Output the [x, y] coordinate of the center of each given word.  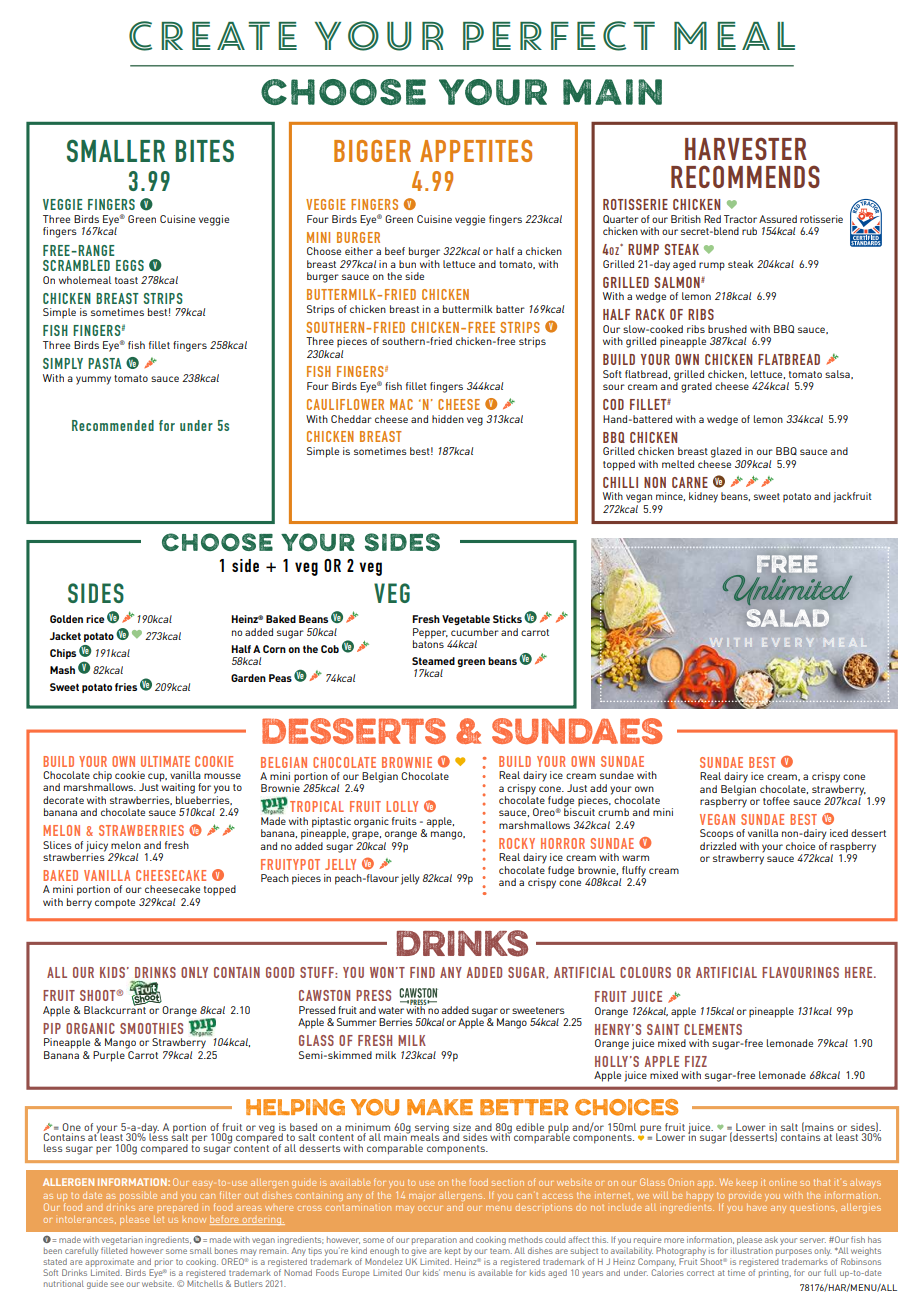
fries [126, 687]
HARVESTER [746, 148]
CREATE [213, 36]
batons [428, 643]
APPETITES [476, 151]
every [786, 642]
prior [164, 1262]
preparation [434, 1242]
